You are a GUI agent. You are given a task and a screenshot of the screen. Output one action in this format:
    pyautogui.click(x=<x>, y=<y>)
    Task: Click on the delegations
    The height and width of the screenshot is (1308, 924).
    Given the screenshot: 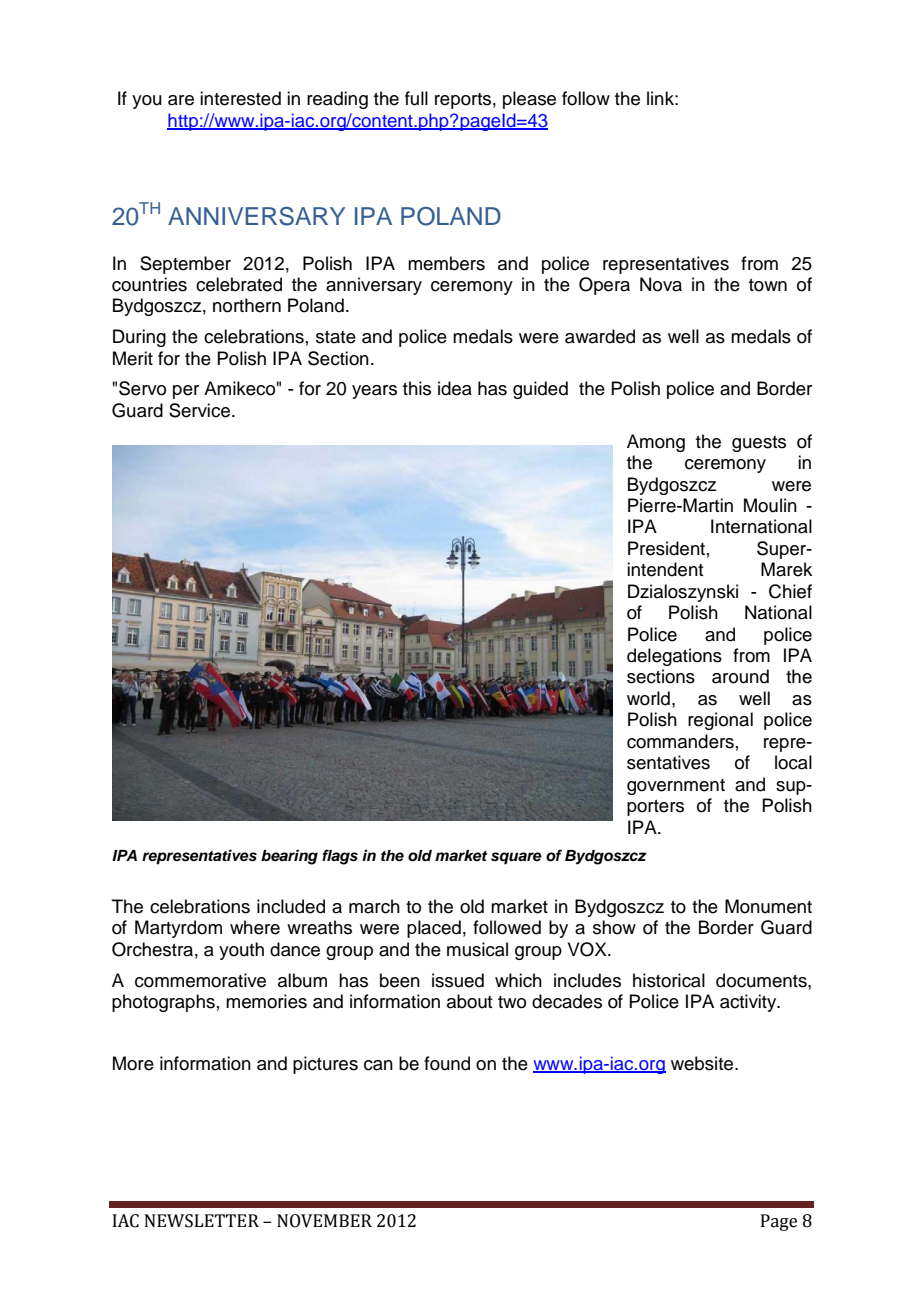 What is the action you would take?
    pyautogui.click(x=674, y=657)
